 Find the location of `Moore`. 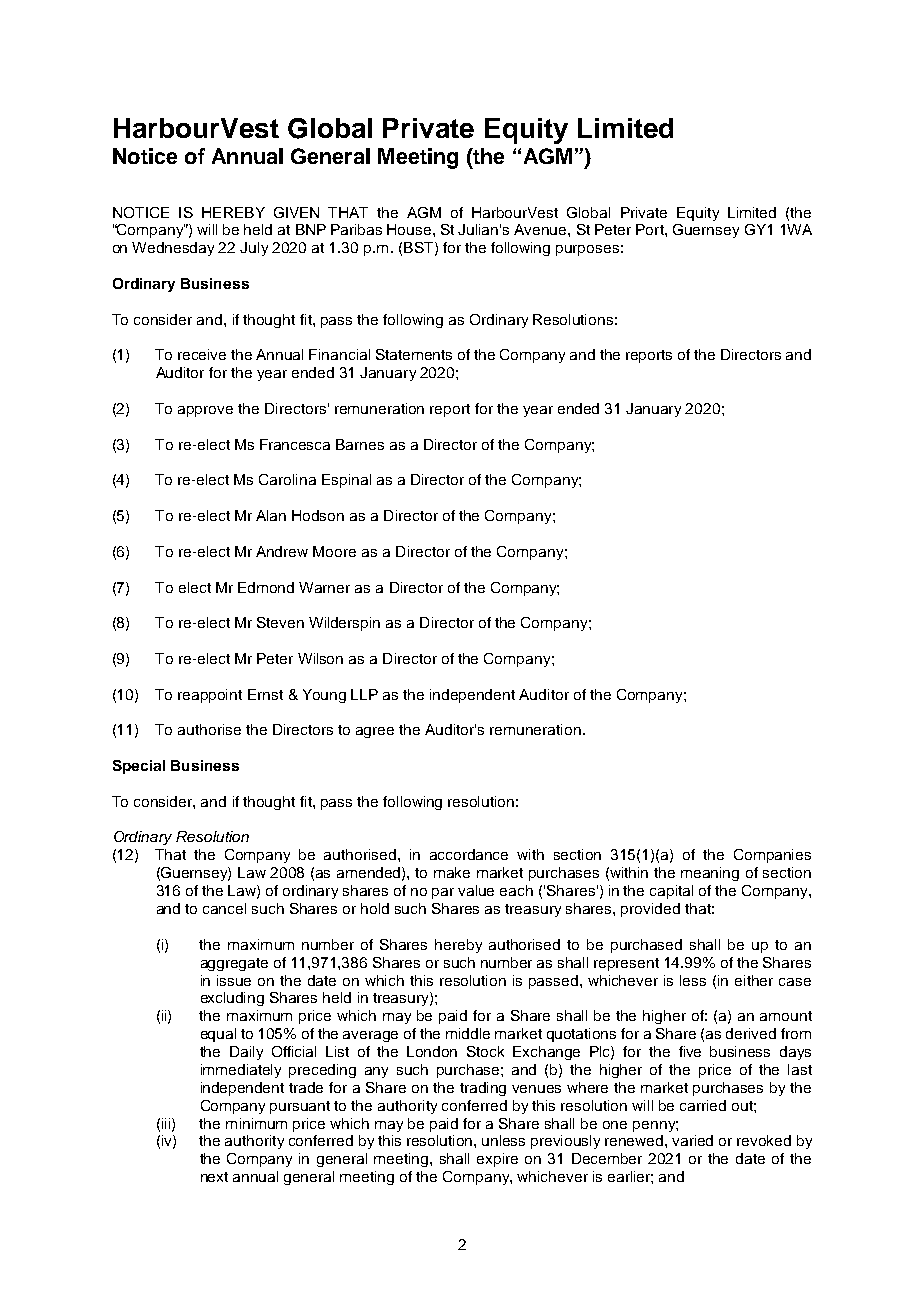

Moore is located at coordinates (334, 551).
